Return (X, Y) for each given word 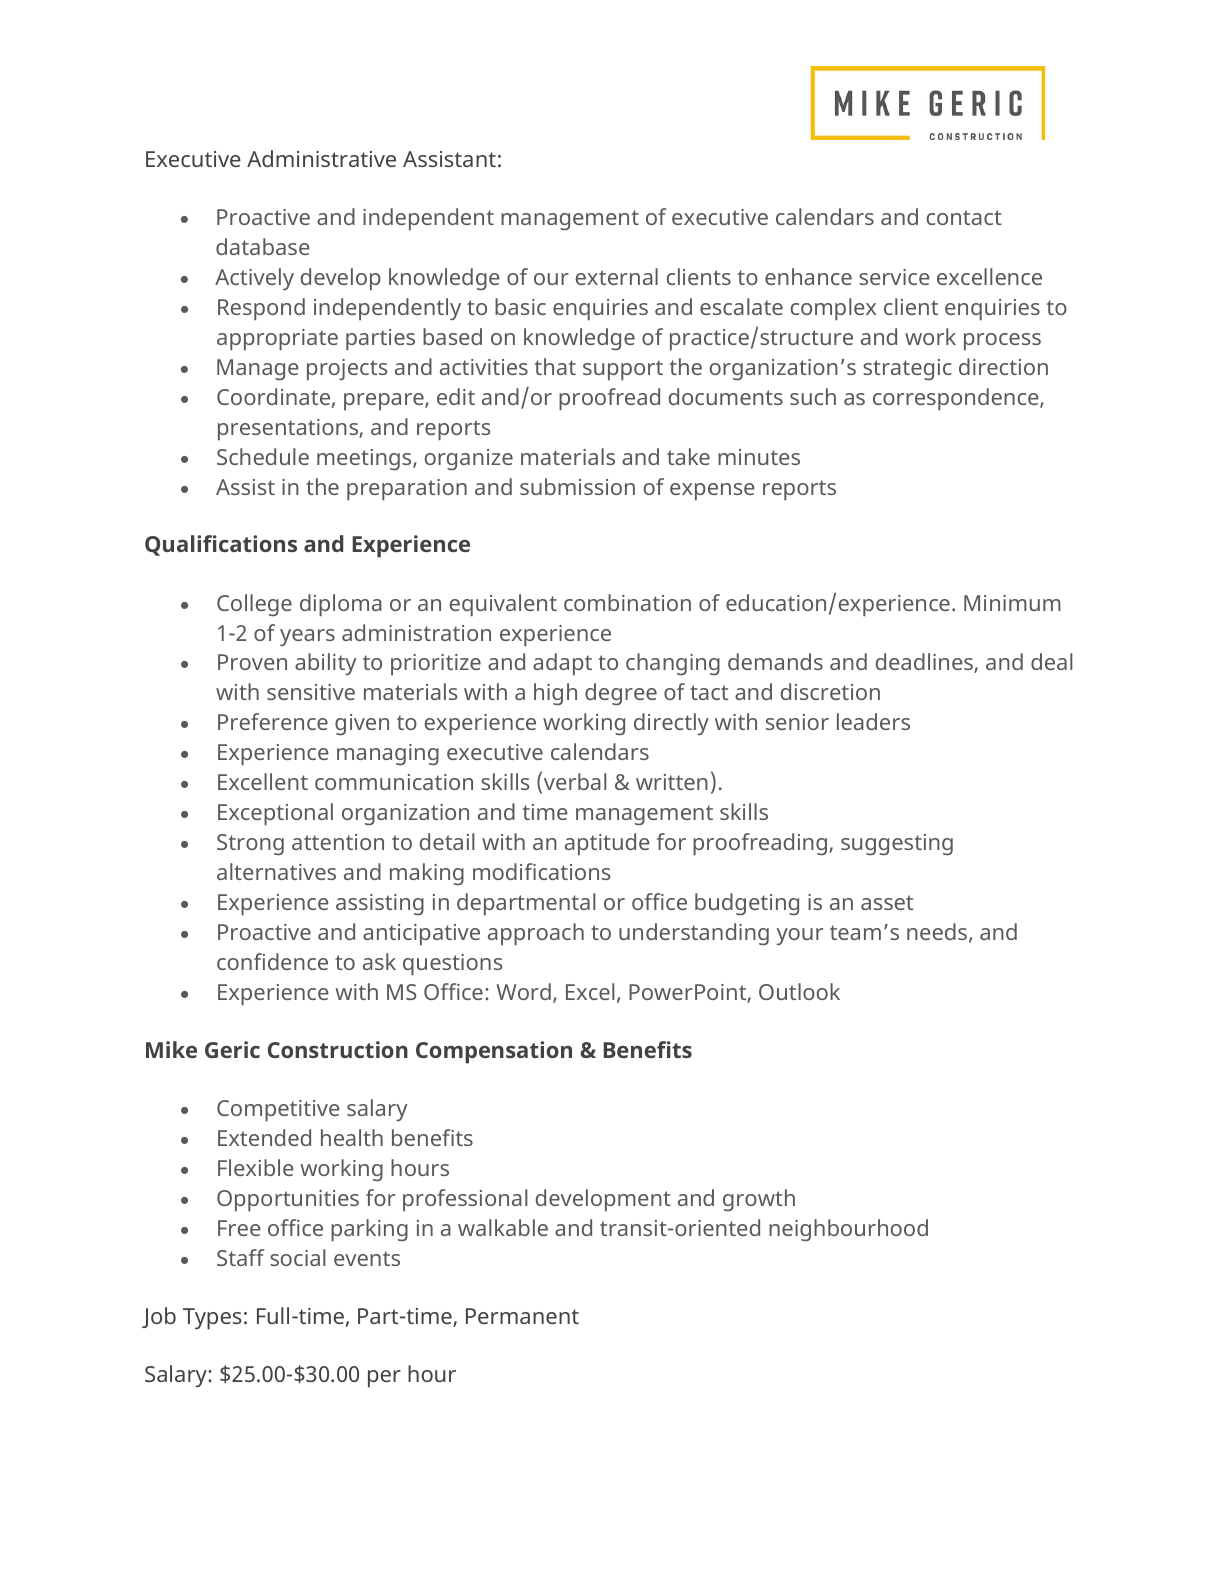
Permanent (522, 1316)
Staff (240, 1257)
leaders (873, 721)
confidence (272, 961)
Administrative (321, 158)
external (617, 276)
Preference (273, 721)
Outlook (799, 991)
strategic (907, 369)
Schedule (263, 456)
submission (577, 486)
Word (524, 991)
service (894, 277)
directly (671, 724)
